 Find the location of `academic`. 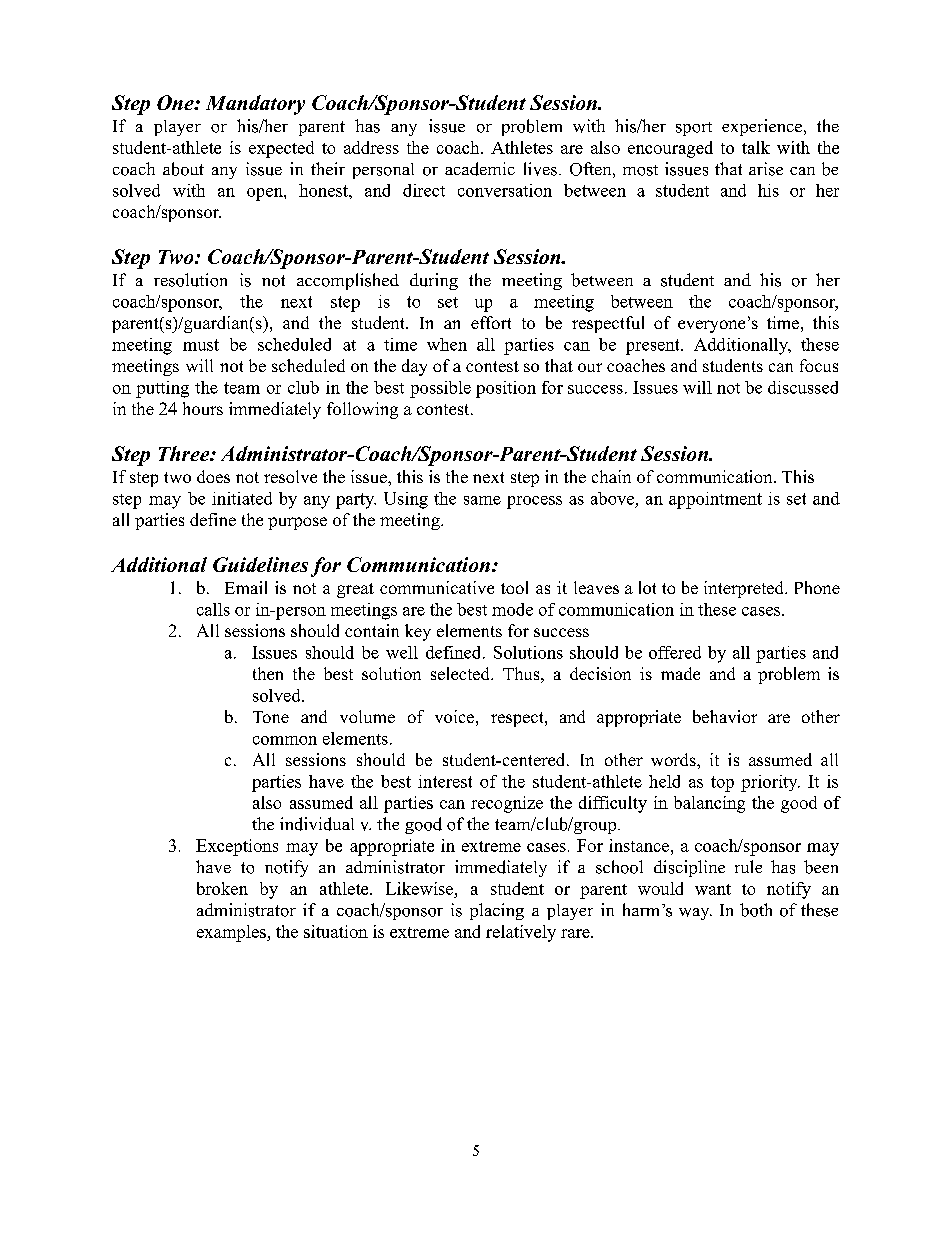

academic is located at coordinates (480, 169).
